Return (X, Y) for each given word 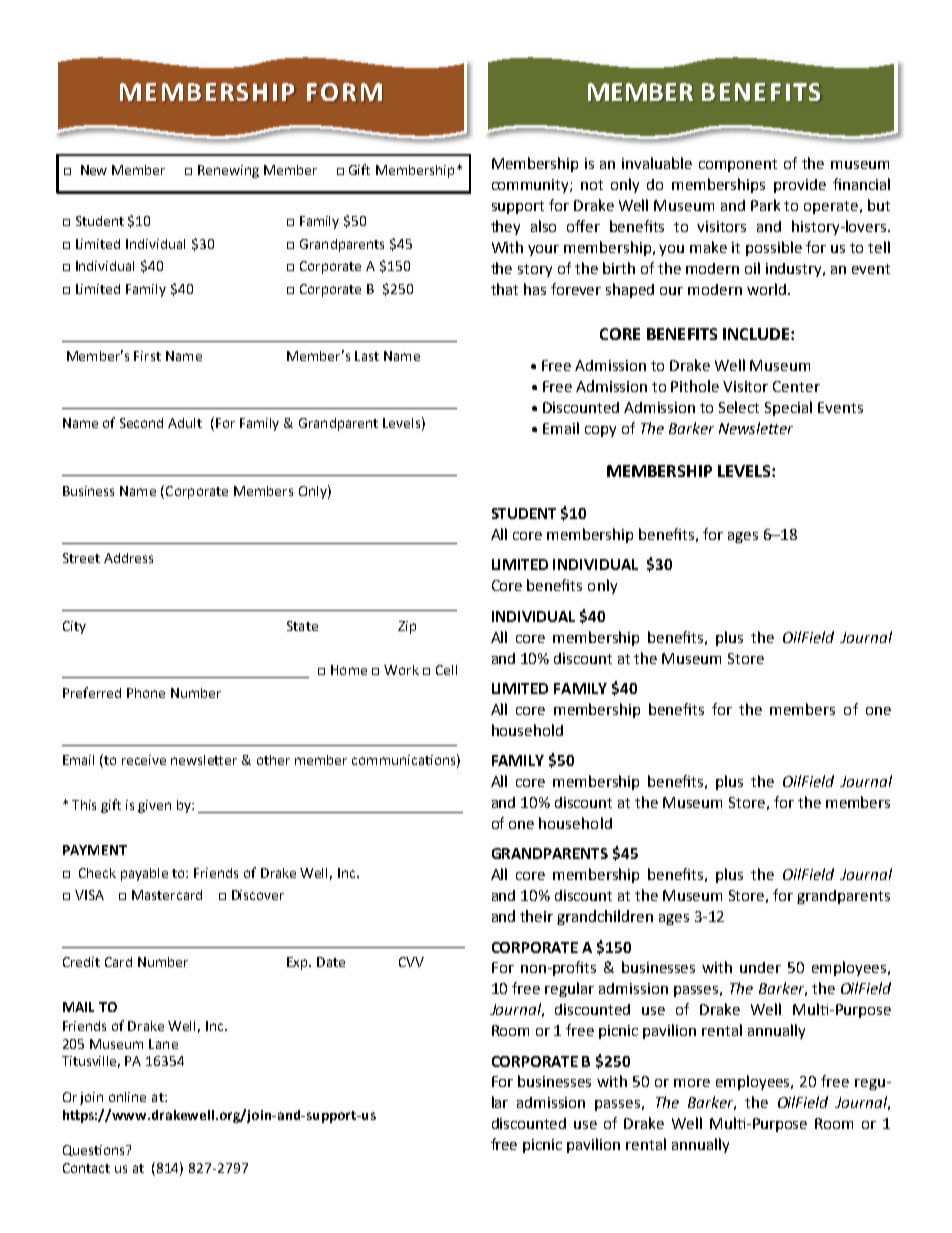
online (127, 1097)
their (536, 916)
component (738, 165)
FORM (344, 92)
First (147, 356)
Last (367, 356)
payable (144, 874)
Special (788, 408)
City (74, 627)
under (760, 967)
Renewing (228, 171)
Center (796, 386)
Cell (446, 670)
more (692, 1083)
